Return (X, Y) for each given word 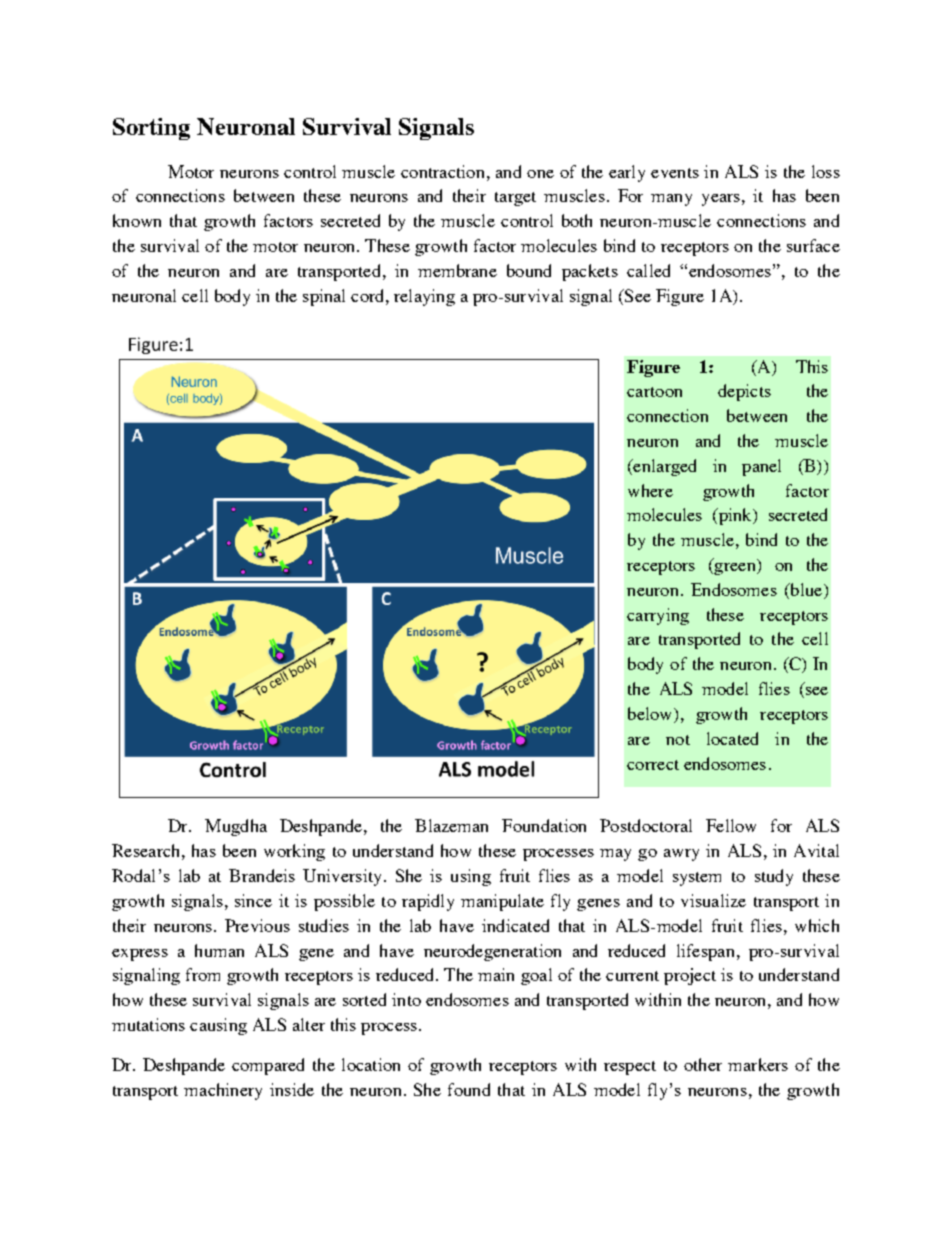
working (294, 852)
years (721, 200)
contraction (442, 171)
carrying (658, 616)
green (735, 569)
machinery (223, 1091)
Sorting (151, 129)
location (371, 1064)
